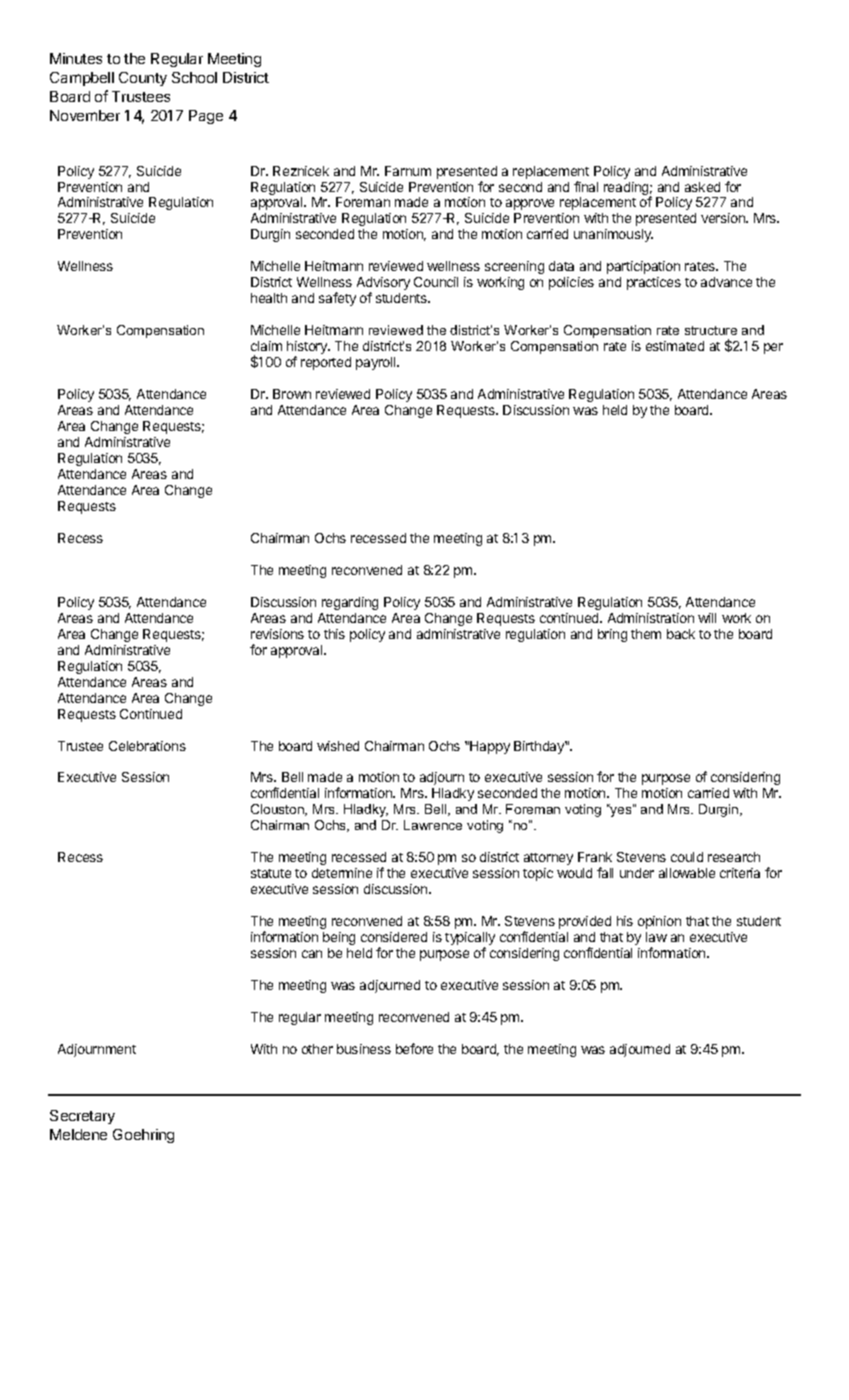 This screenshot has height=1400, width=849. I want to click on County, so click(143, 79).
